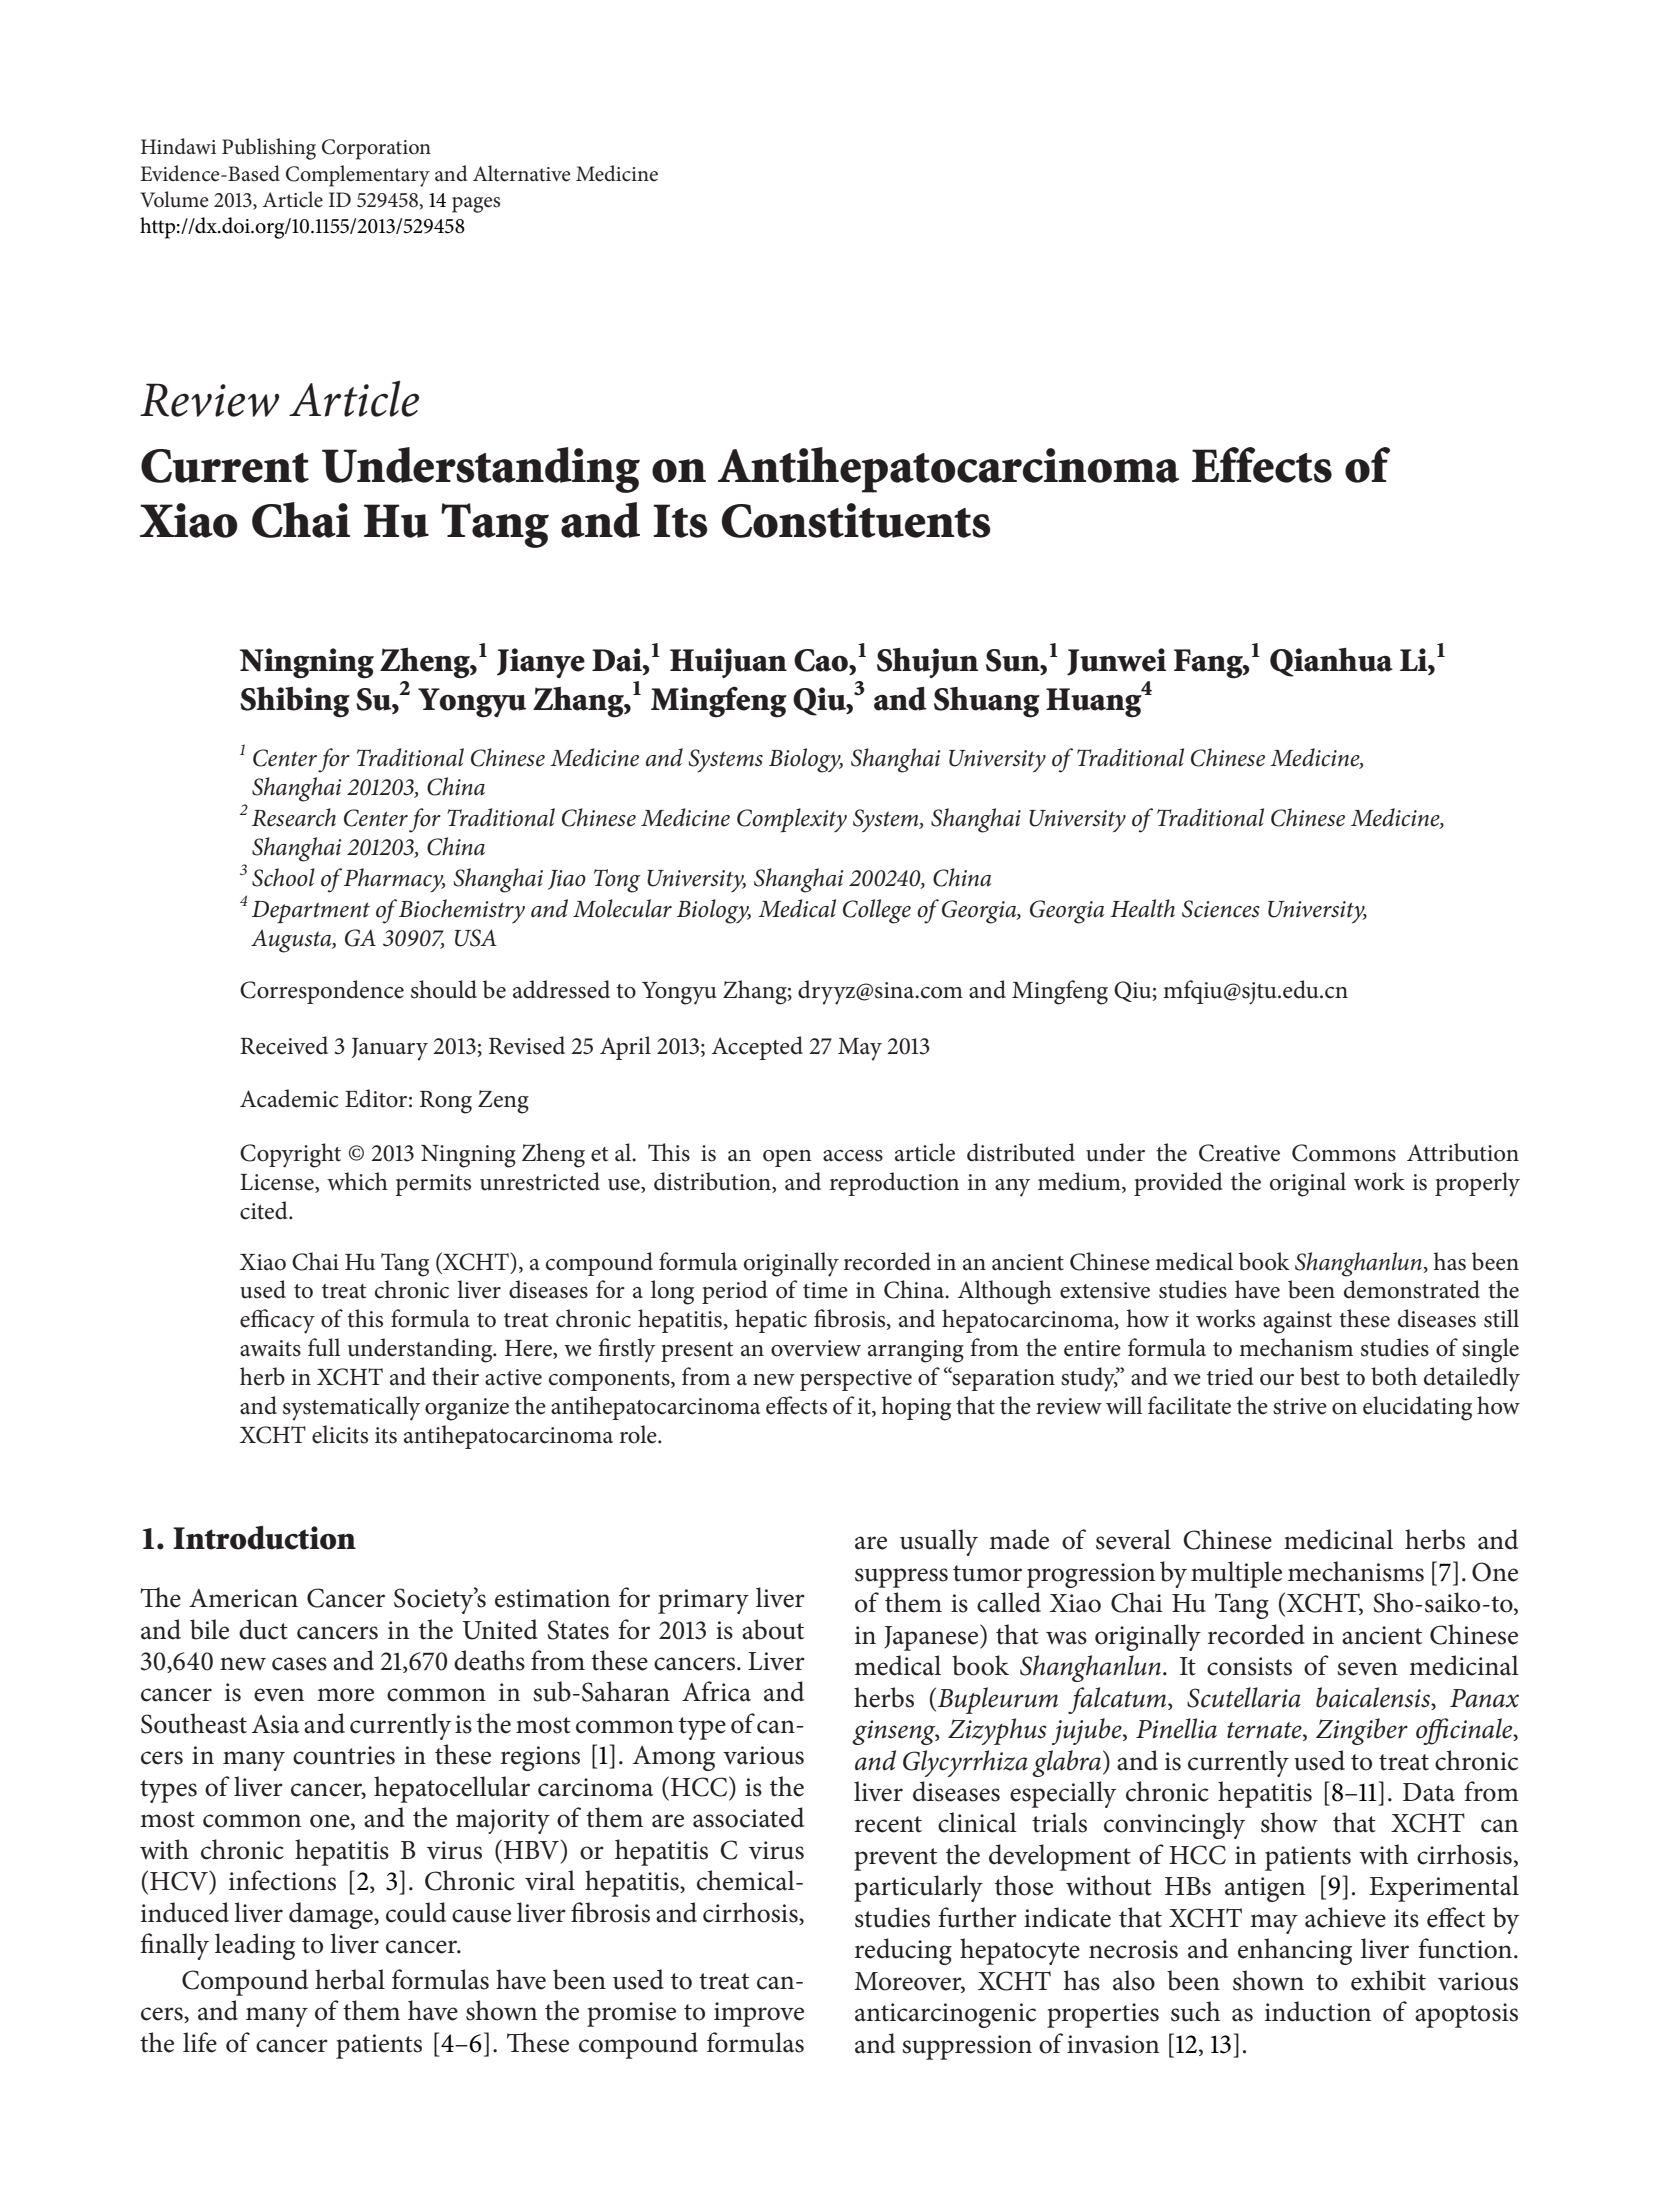 The image size is (1661, 2193). Describe the element at coordinates (903, 1951) in the page. I see `reducing` at that location.
